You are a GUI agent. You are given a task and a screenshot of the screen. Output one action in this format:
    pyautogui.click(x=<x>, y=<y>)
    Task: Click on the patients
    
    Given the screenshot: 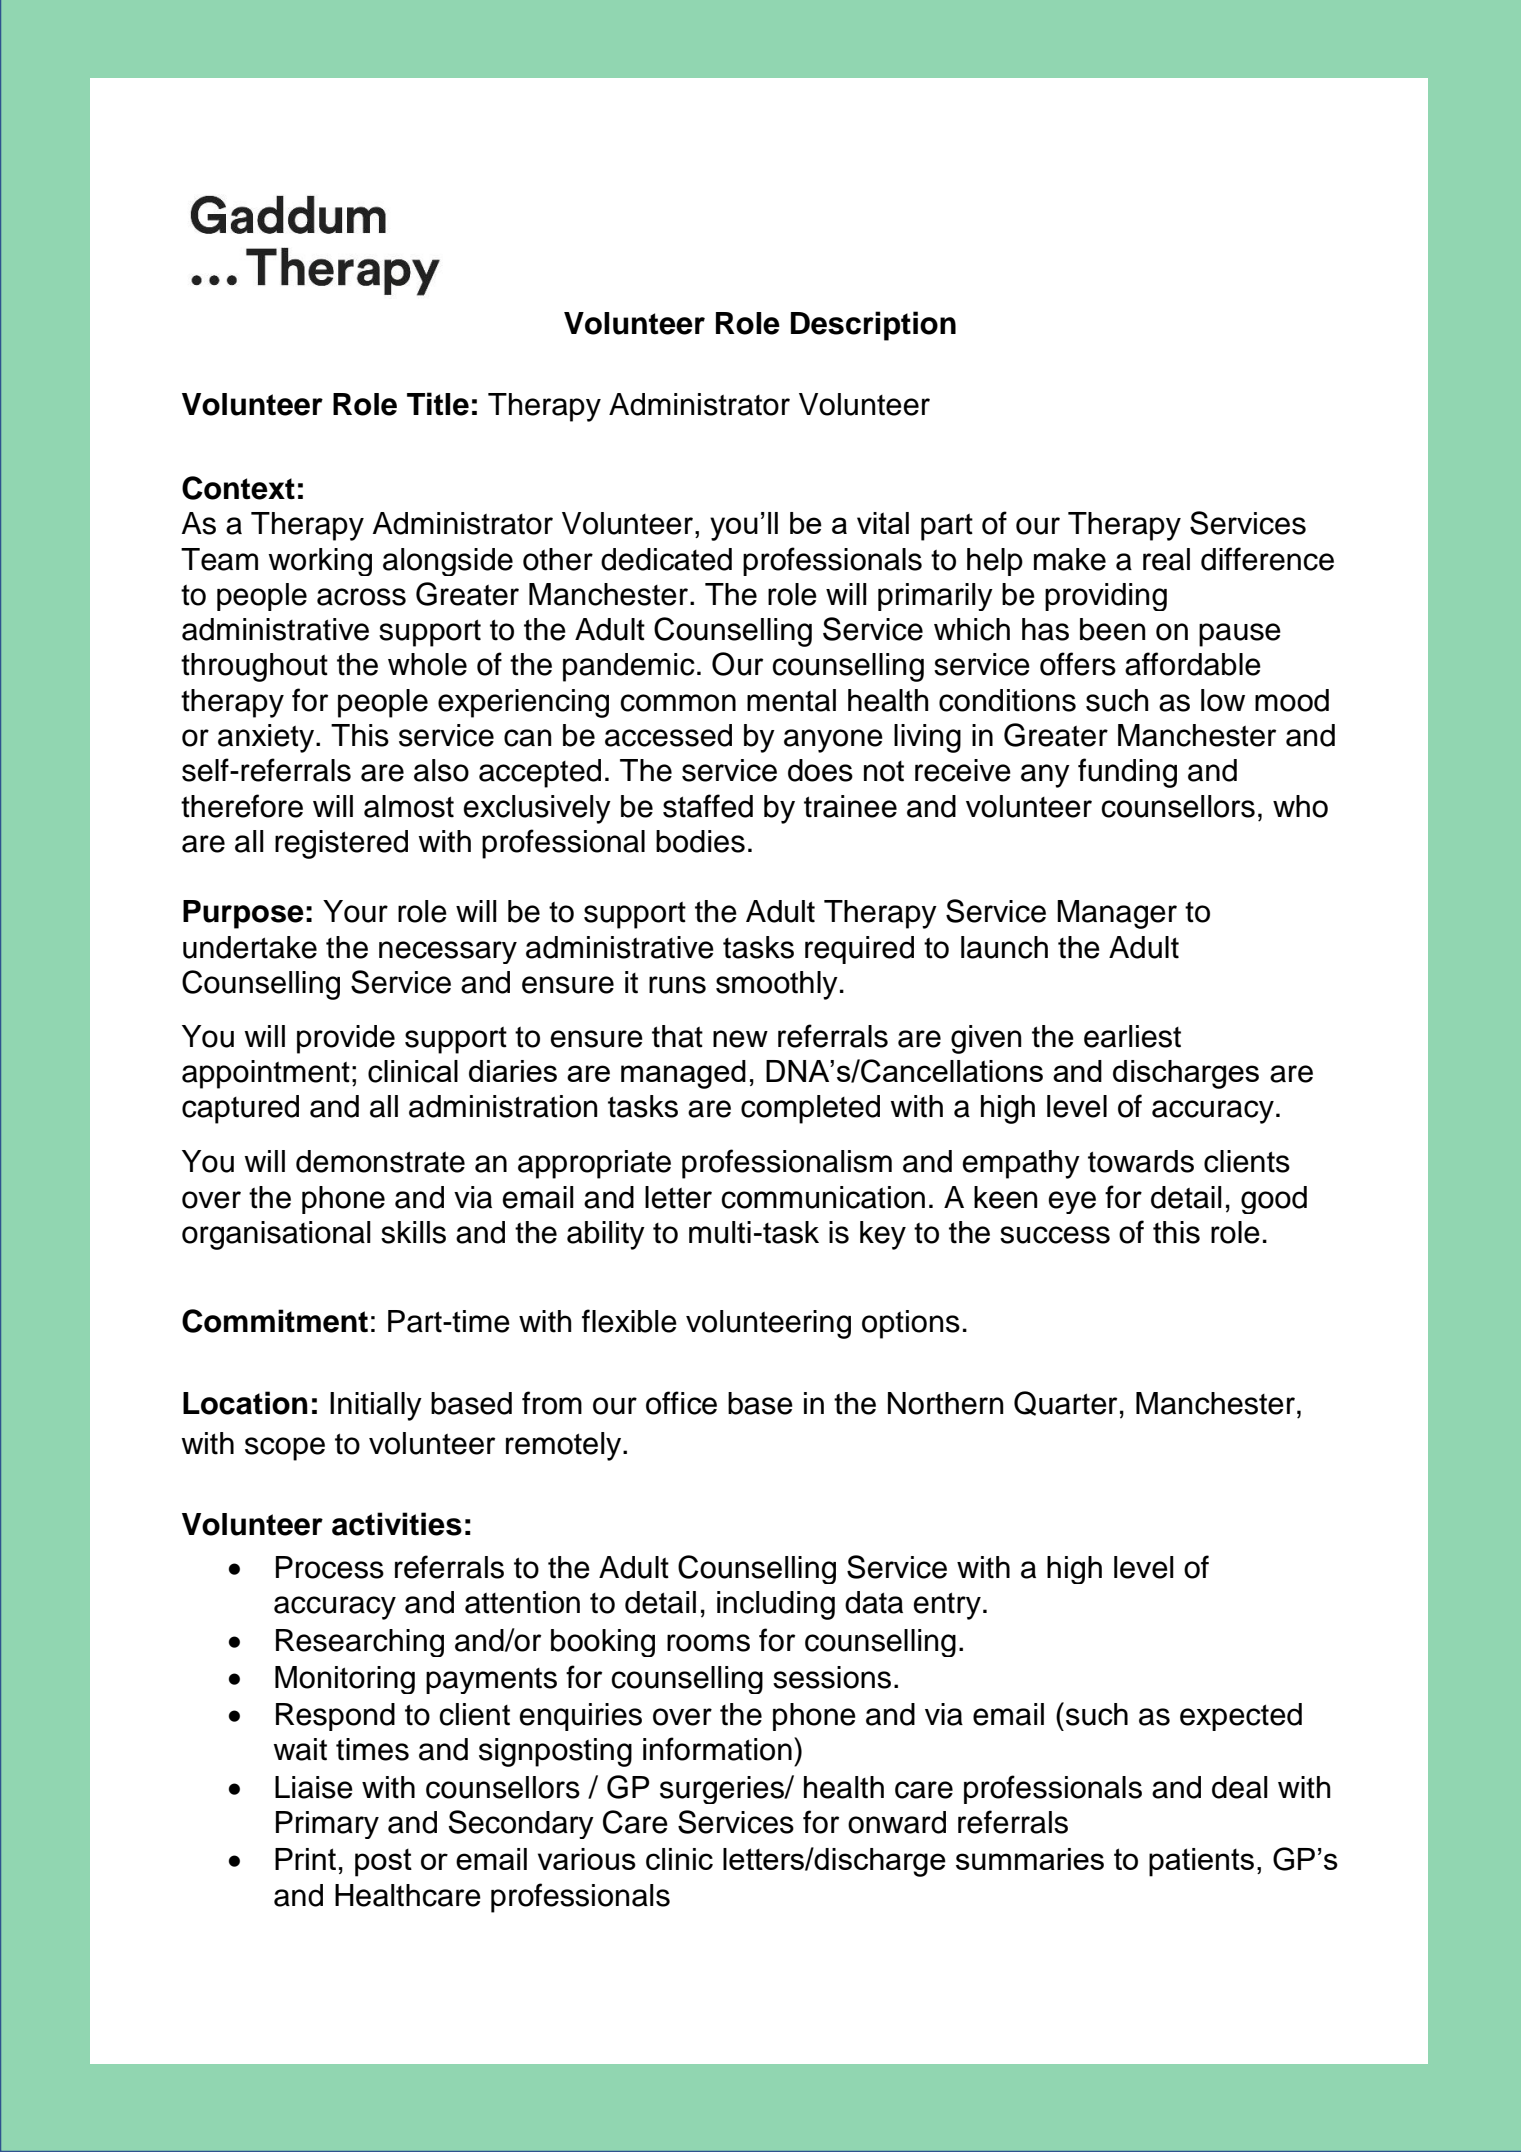 What is the action you would take?
    pyautogui.click(x=1201, y=1862)
